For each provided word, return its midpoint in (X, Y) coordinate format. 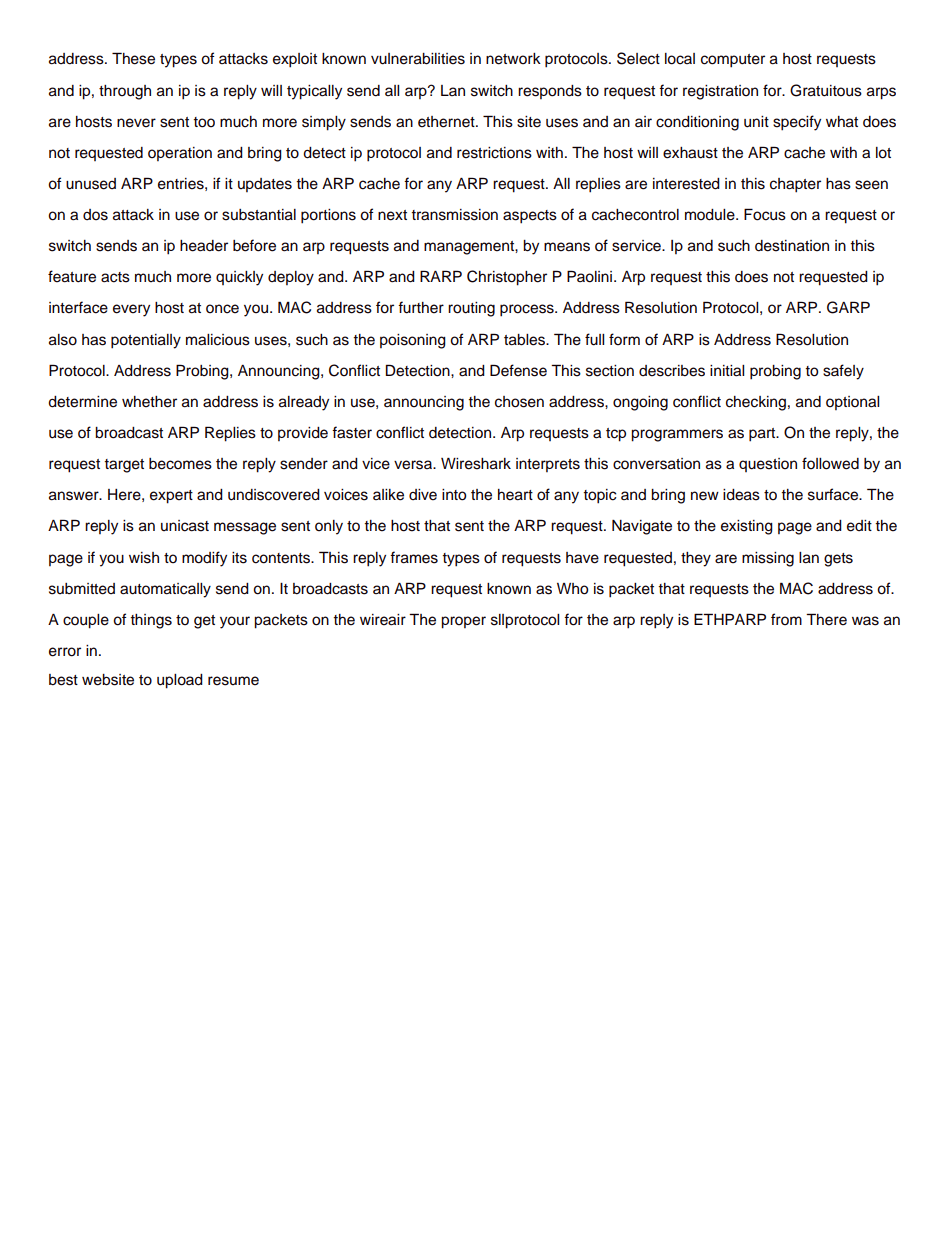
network (513, 59)
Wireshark (476, 464)
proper (463, 622)
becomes (180, 464)
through (125, 92)
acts (115, 277)
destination (792, 246)
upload (180, 681)
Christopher (507, 278)
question (768, 465)
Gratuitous (826, 90)
